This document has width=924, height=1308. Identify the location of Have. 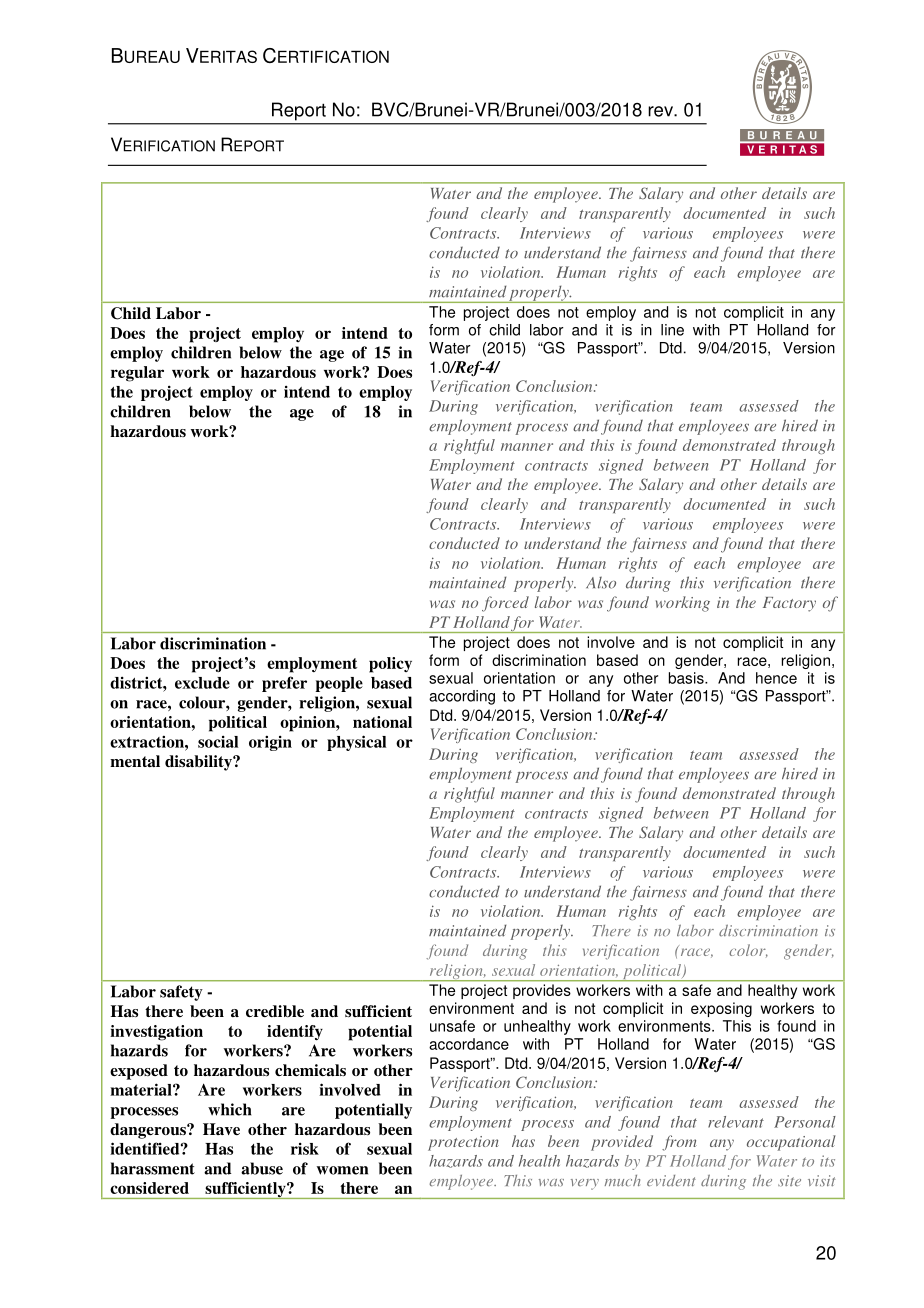
(221, 1129).
